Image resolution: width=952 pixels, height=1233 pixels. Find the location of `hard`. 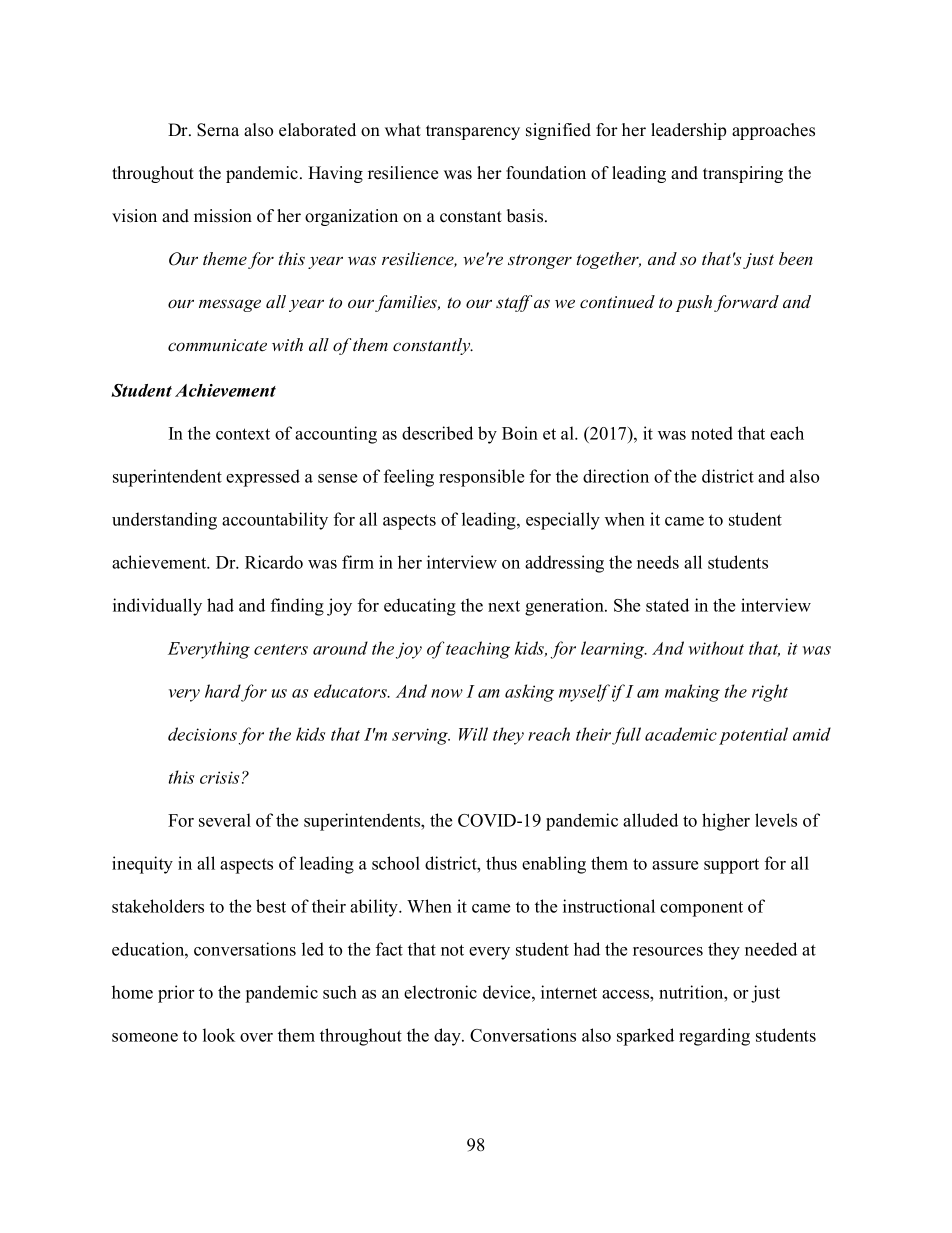

hard is located at coordinates (223, 691).
